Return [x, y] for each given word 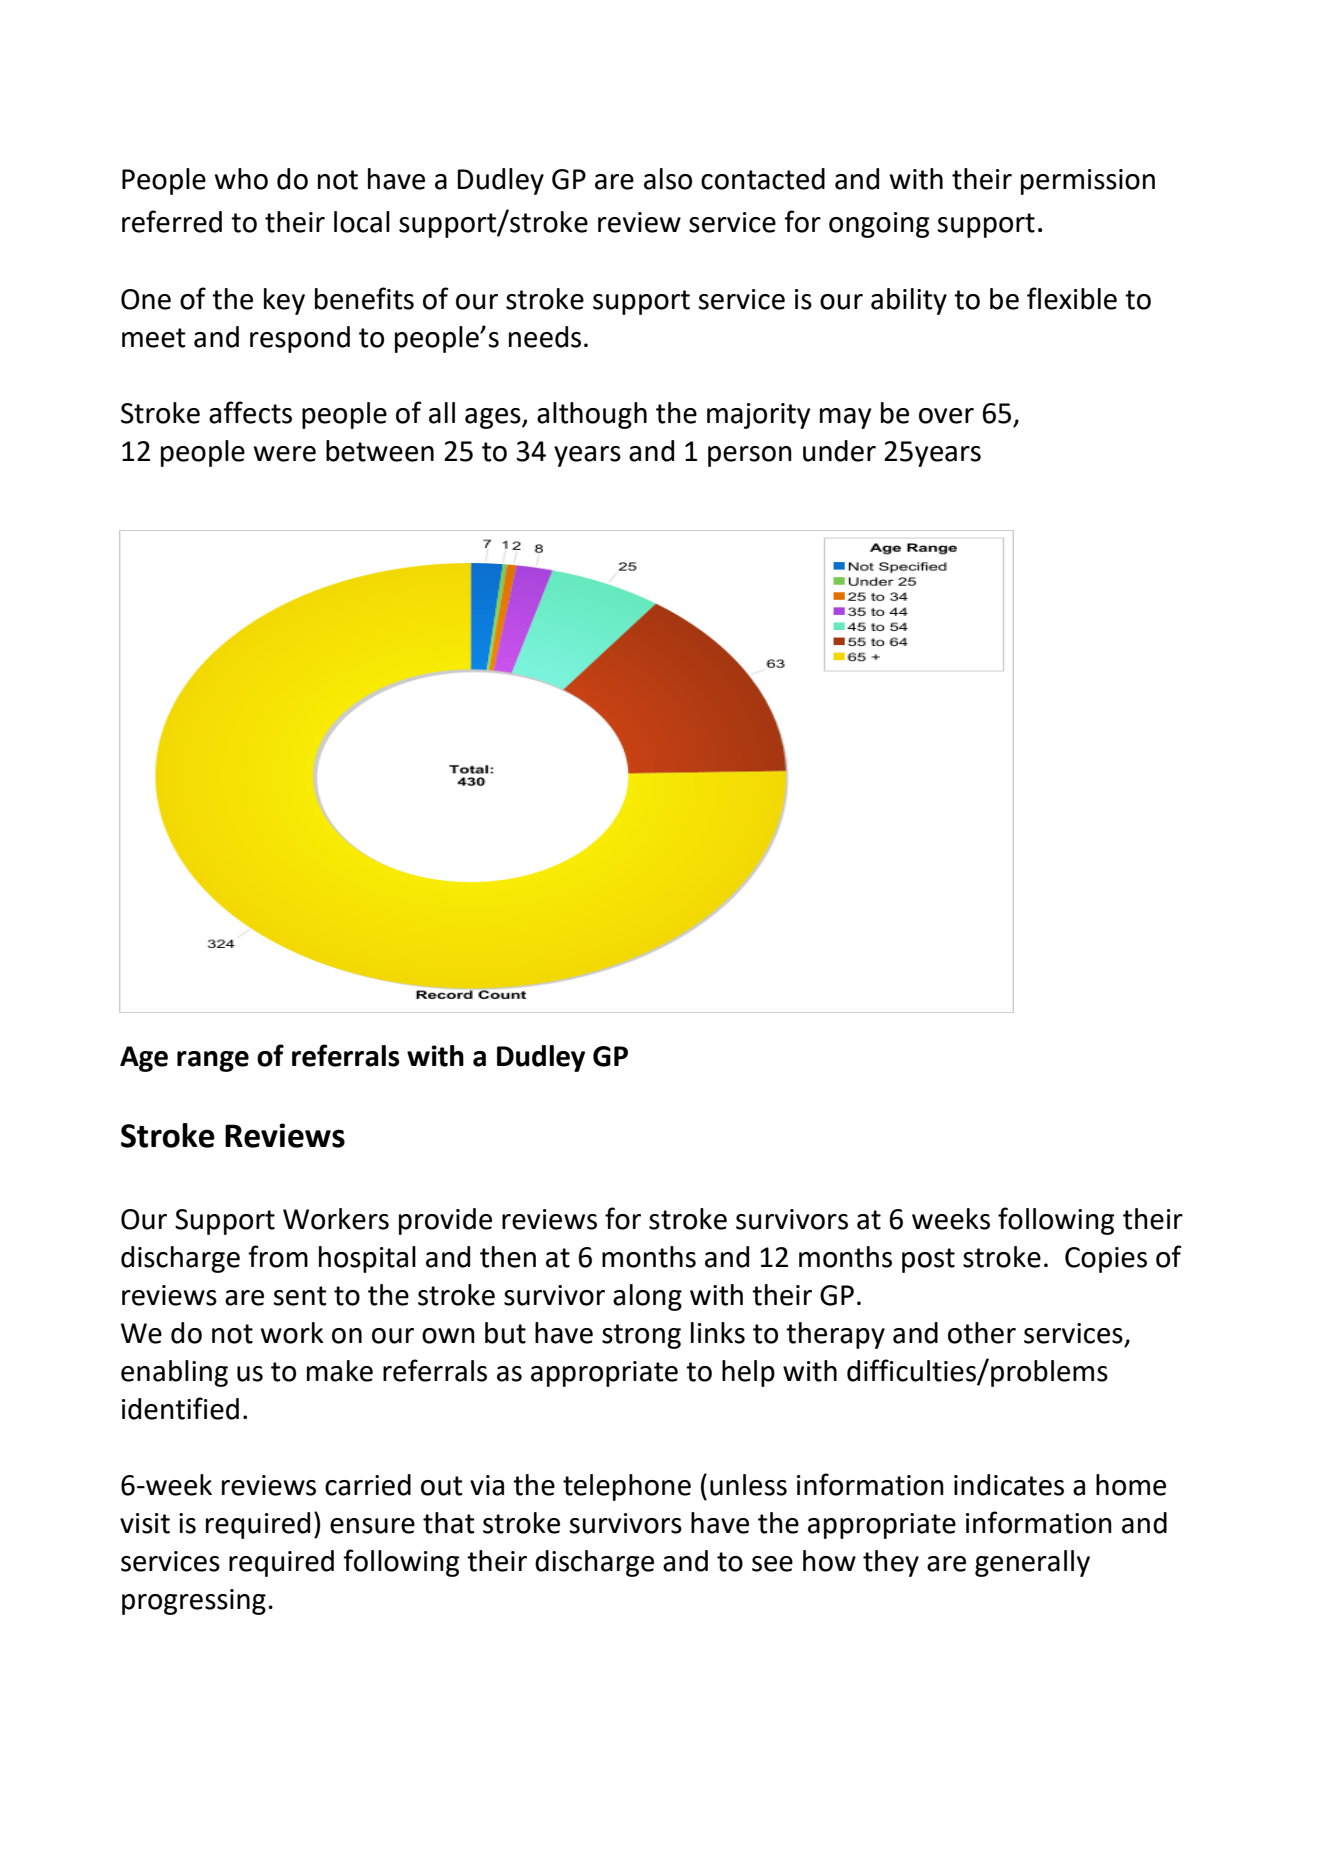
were [285, 454]
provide [445, 1221]
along [647, 1297]
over [946, 416]
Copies [1106, 1260]
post [928, 1260]
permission [1088, 182]
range [213, 1061]
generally [1032, 1563]
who [241, 179]
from [278, 1256]
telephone [627, 1487]
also [668, 179]
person [750, 456]
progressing [194, 1602]
